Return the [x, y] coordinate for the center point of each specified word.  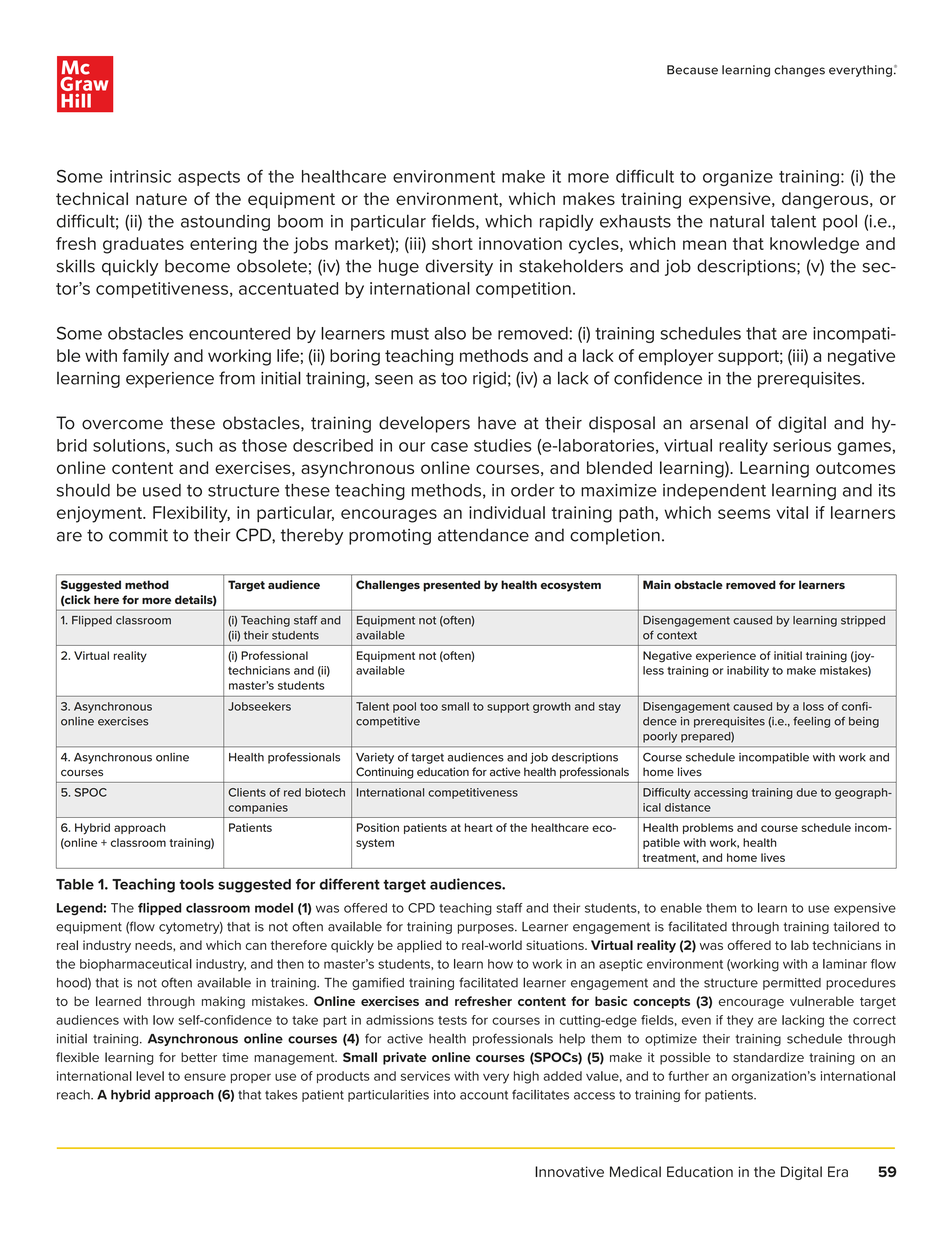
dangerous [826, 200]
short [452, 243]
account [484, 1095]
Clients [247, 792]
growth [552, 707]
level [150, 1076]
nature [161, 199]
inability [748, 671]
